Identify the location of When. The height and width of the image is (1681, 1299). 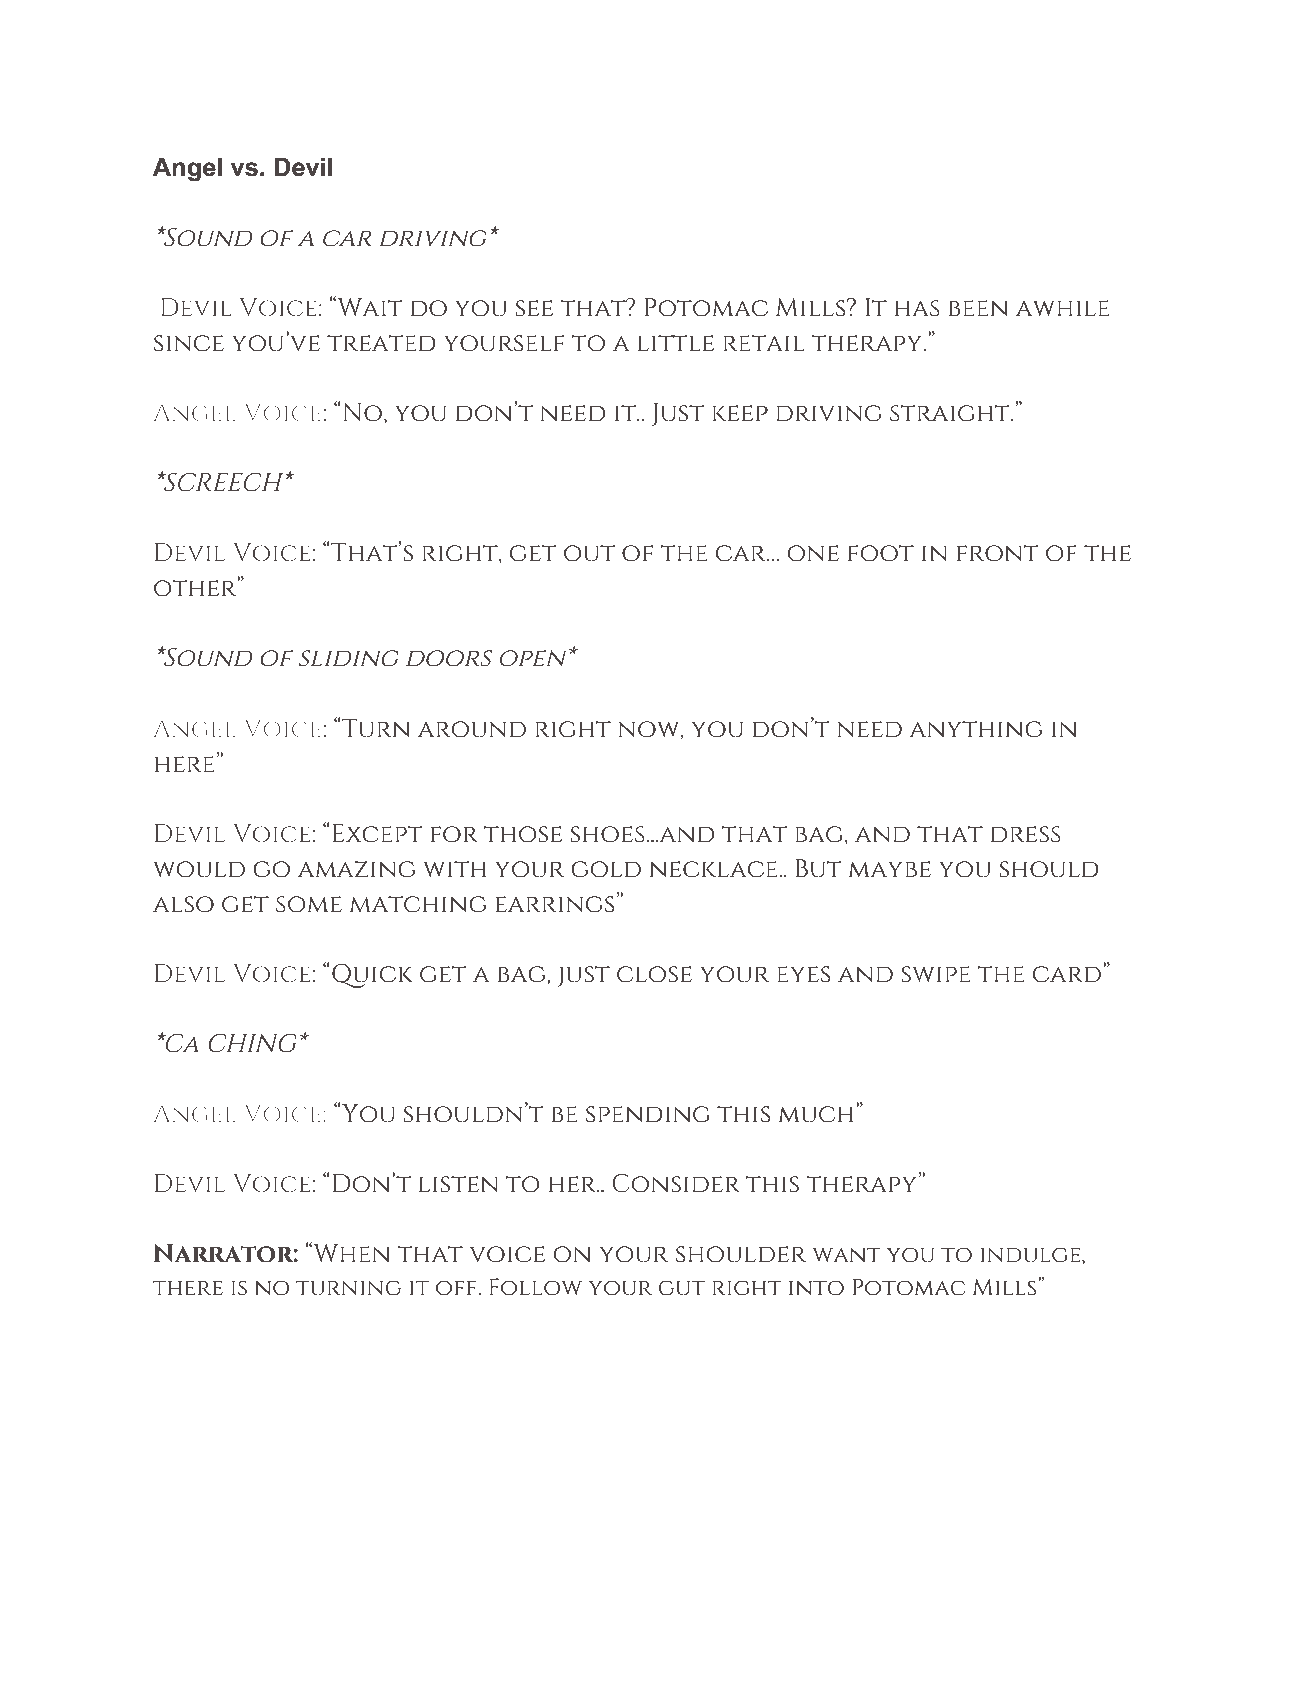
(350, 1252).
